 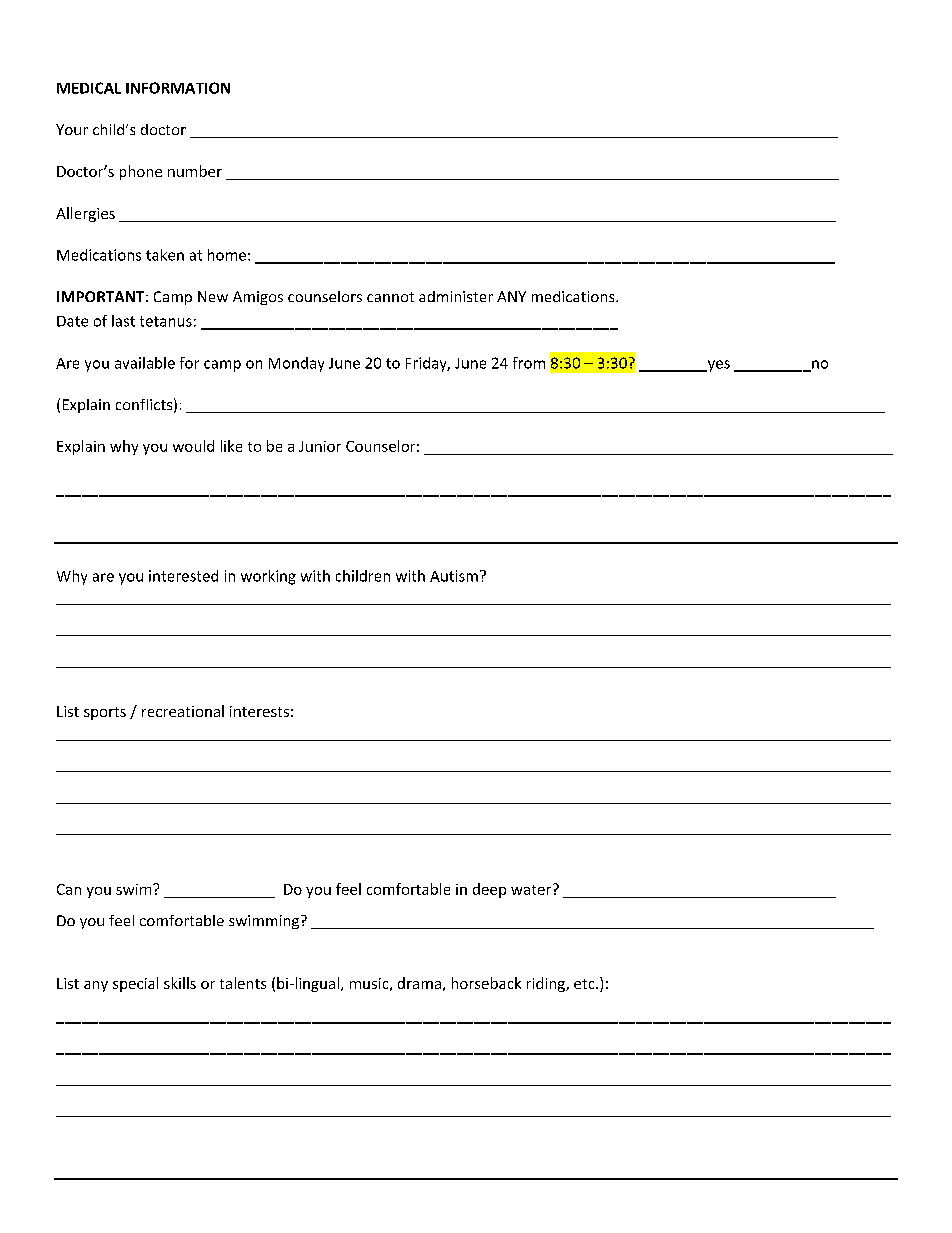 I want to click on INFORMATION, so click(x=178, y=88).
